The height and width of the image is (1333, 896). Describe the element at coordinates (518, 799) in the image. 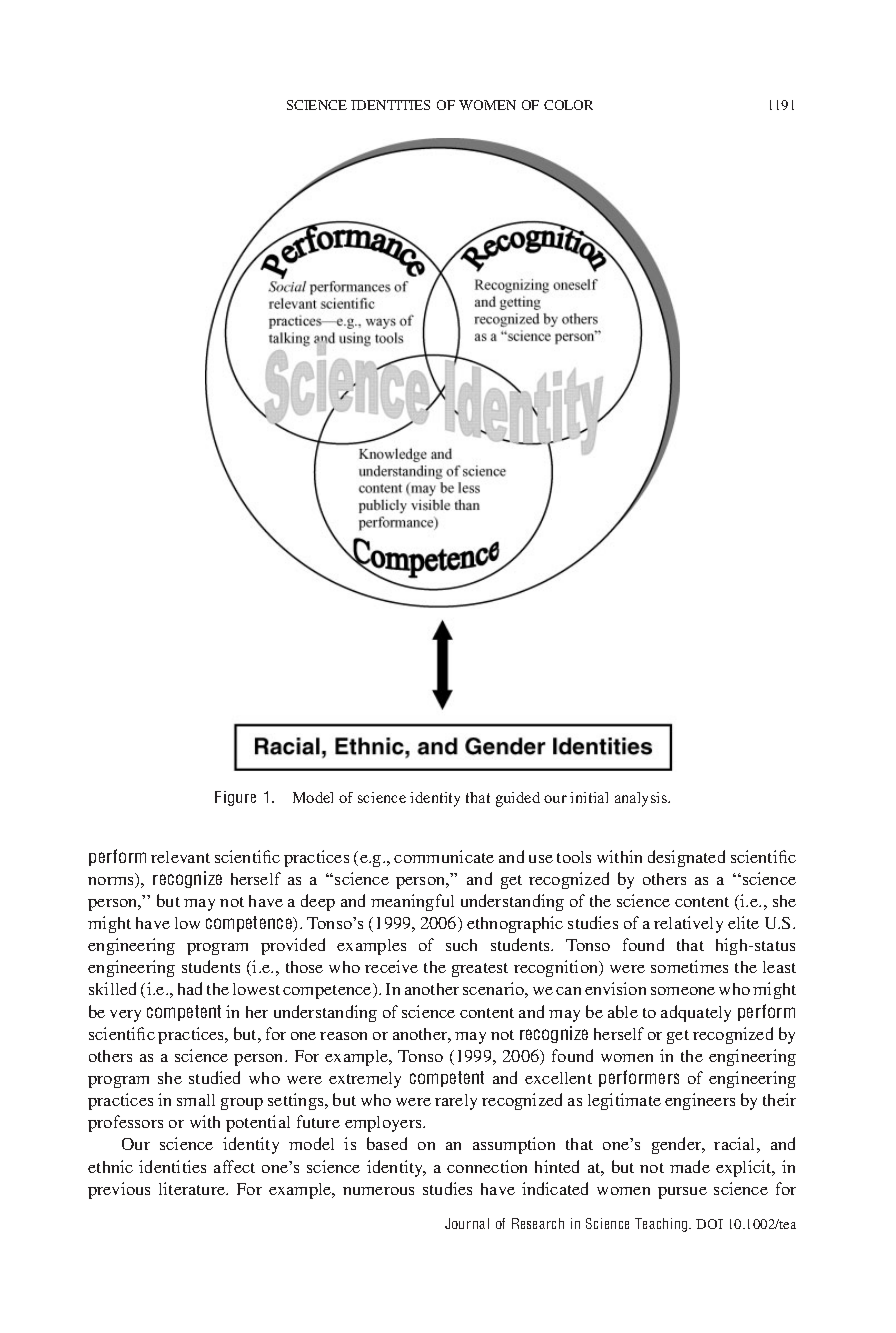

I see `guided` at that location.
